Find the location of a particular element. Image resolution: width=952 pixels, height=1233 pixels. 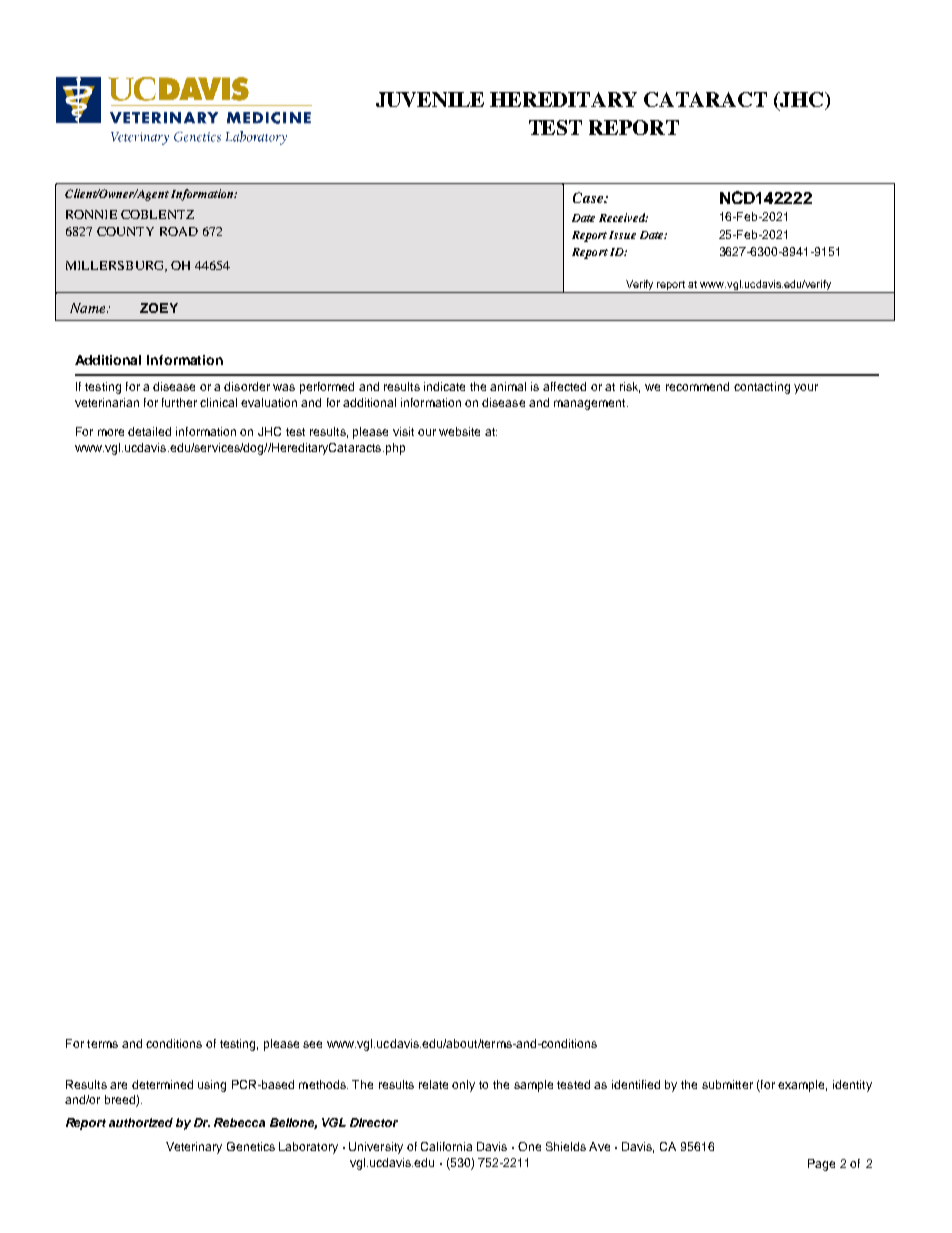

only is located at coordinates (463, 1086).
